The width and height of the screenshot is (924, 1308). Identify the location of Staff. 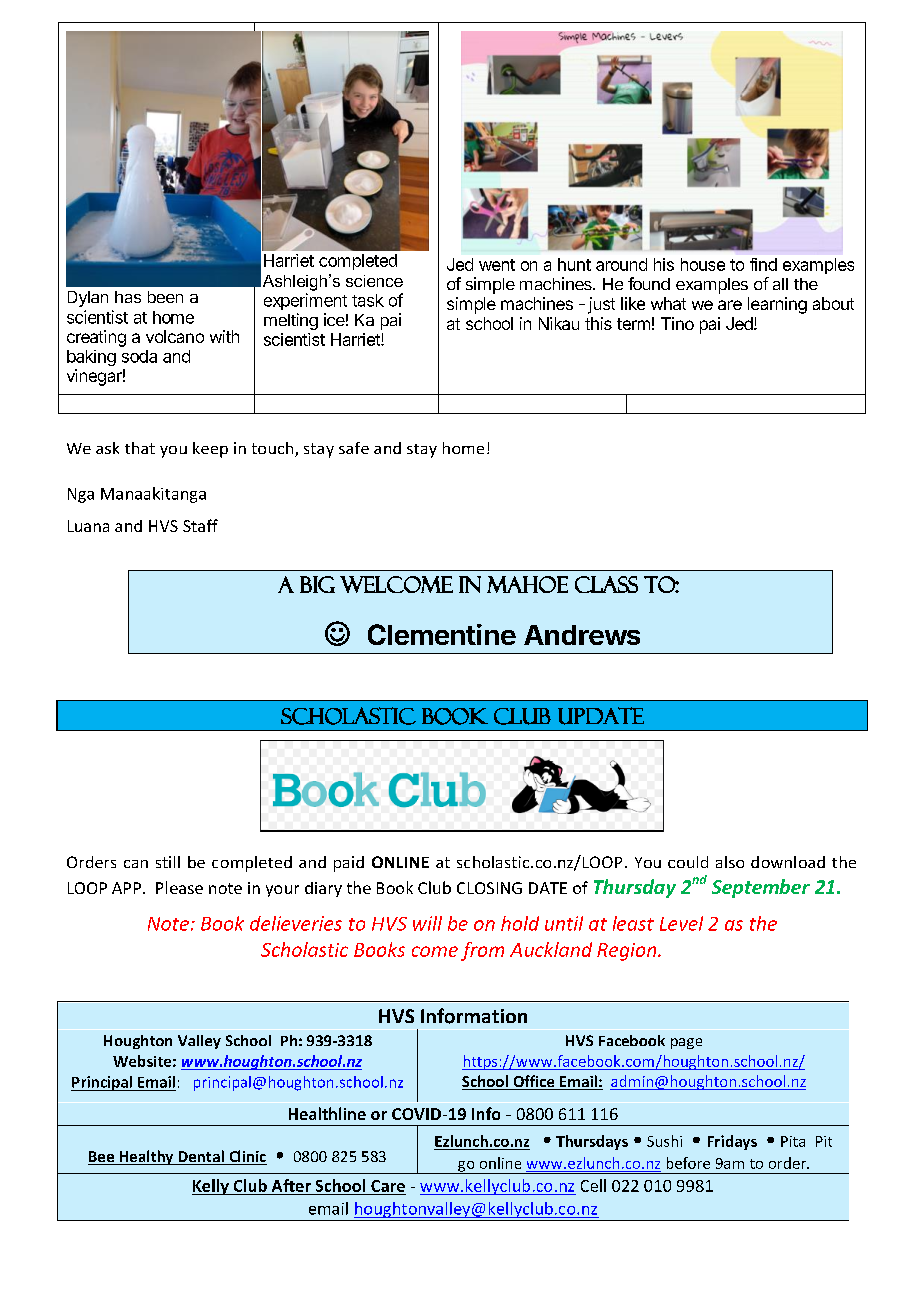
(200, 525).
